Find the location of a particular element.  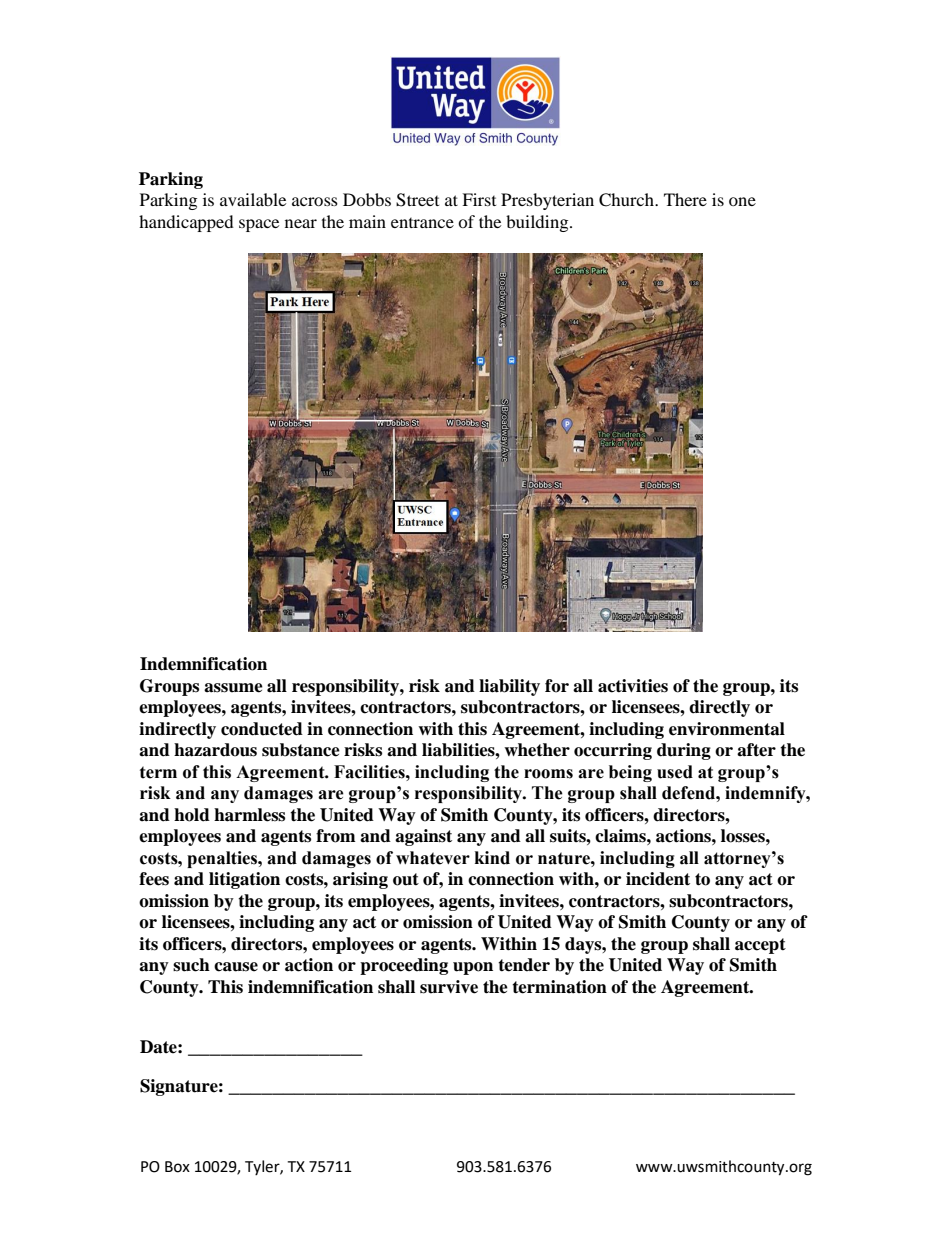

space is located at coordinates (259, 225).
